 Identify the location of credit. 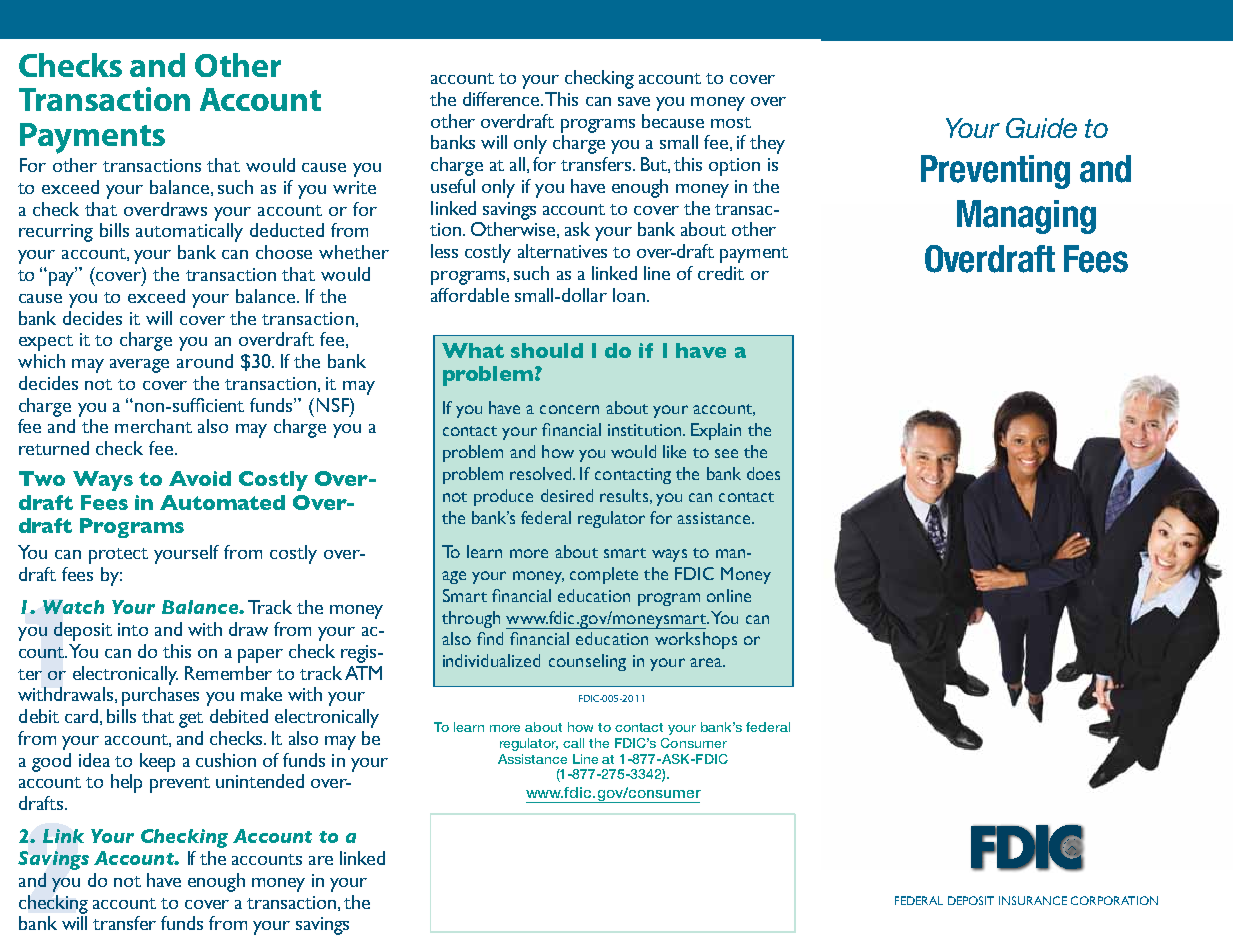
(721, 273).
